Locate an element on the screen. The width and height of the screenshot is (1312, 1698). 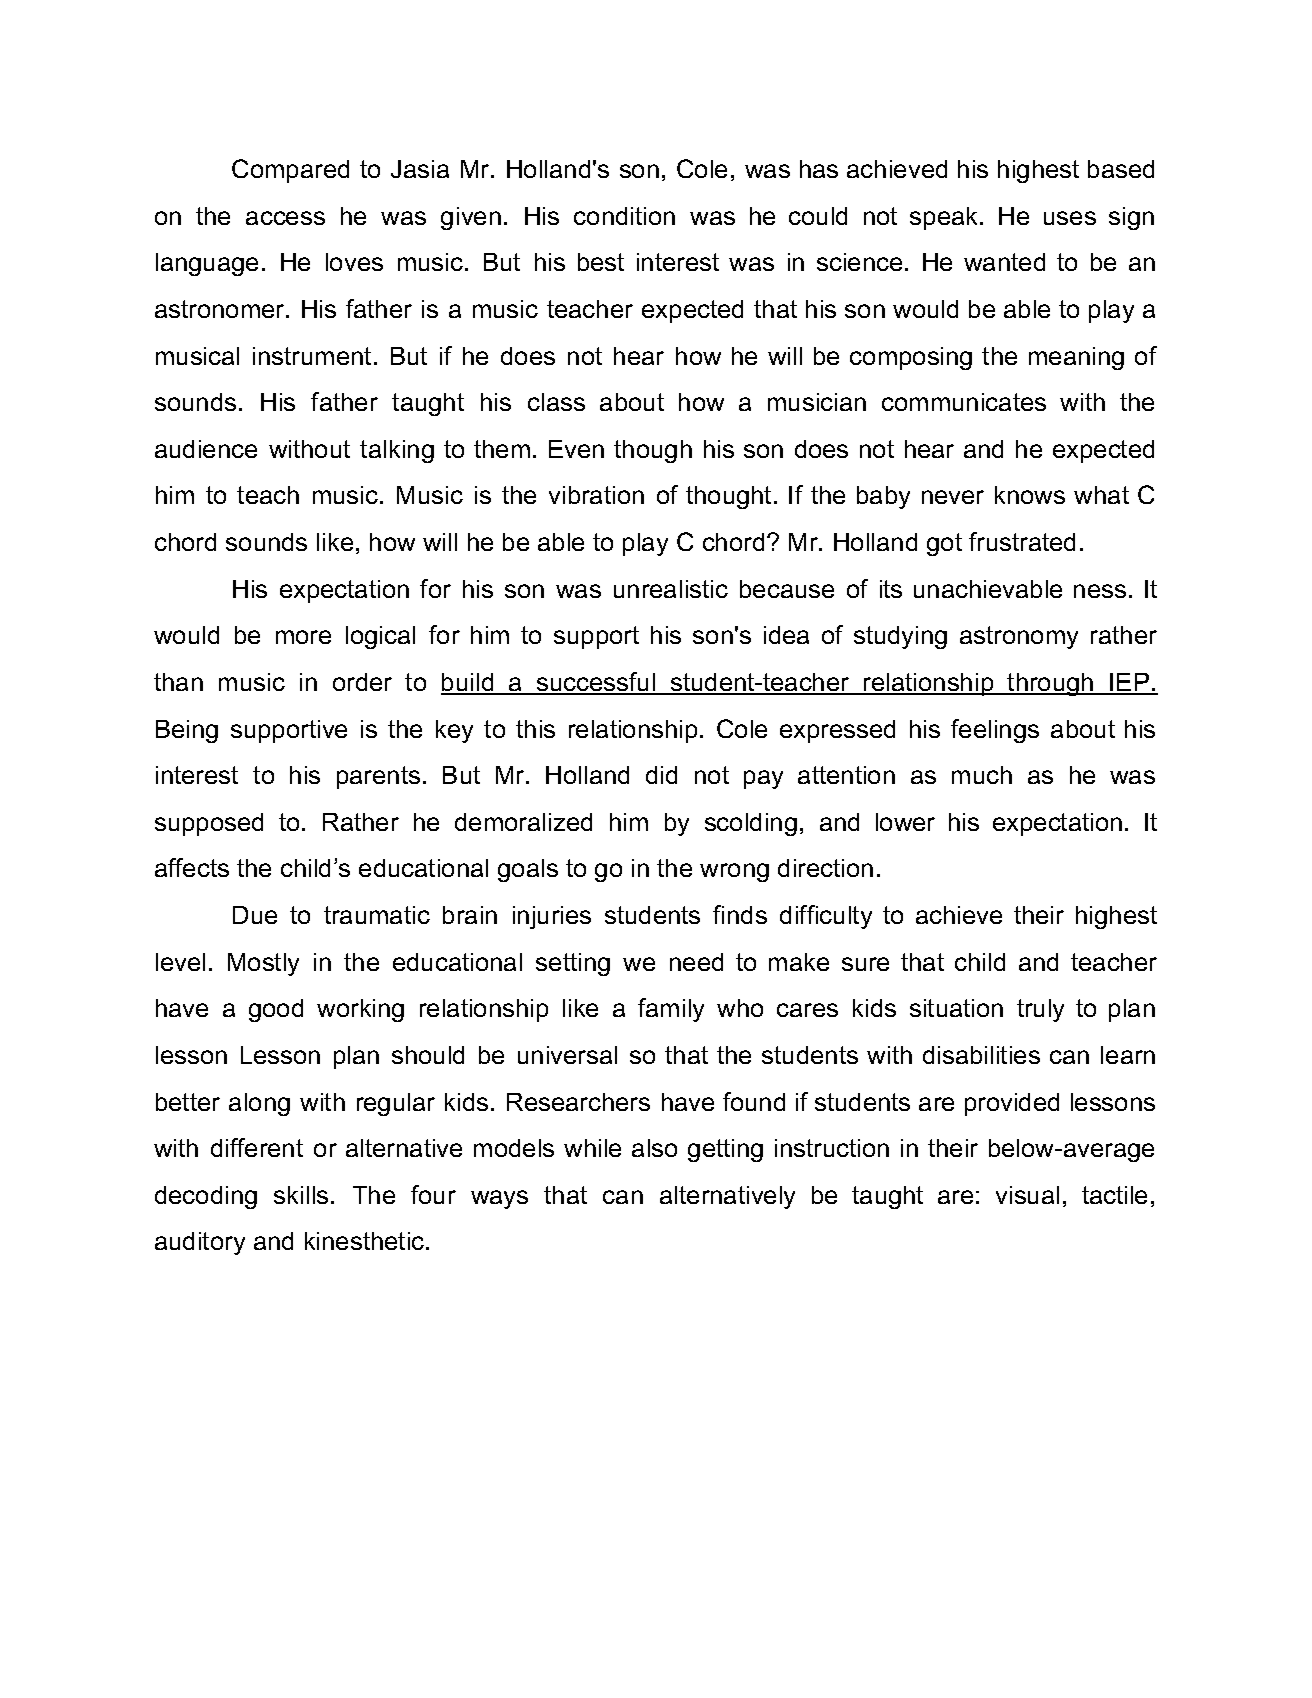
lower is located at coordinates (905, 822).
